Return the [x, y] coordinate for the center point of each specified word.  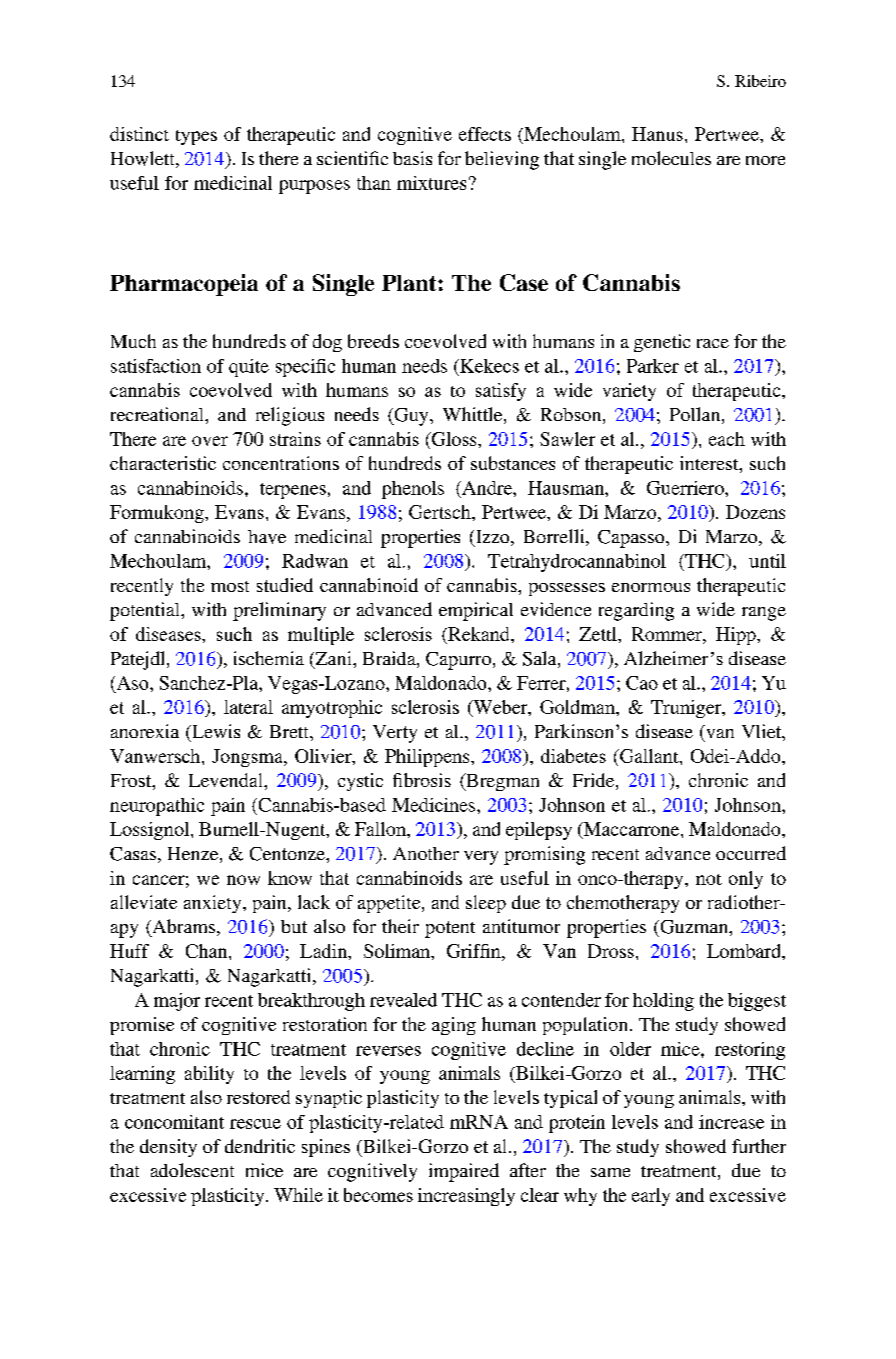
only [746, 880]
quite [249, 368]
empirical [476, 611]
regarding [636, 611]
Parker [653, 366]
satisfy [501, 392]
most [230, 586]
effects [485, 134]
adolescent [192, 1170]
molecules [671, 158]
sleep [486, 904]
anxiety [214, 904]
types [196, 137]
